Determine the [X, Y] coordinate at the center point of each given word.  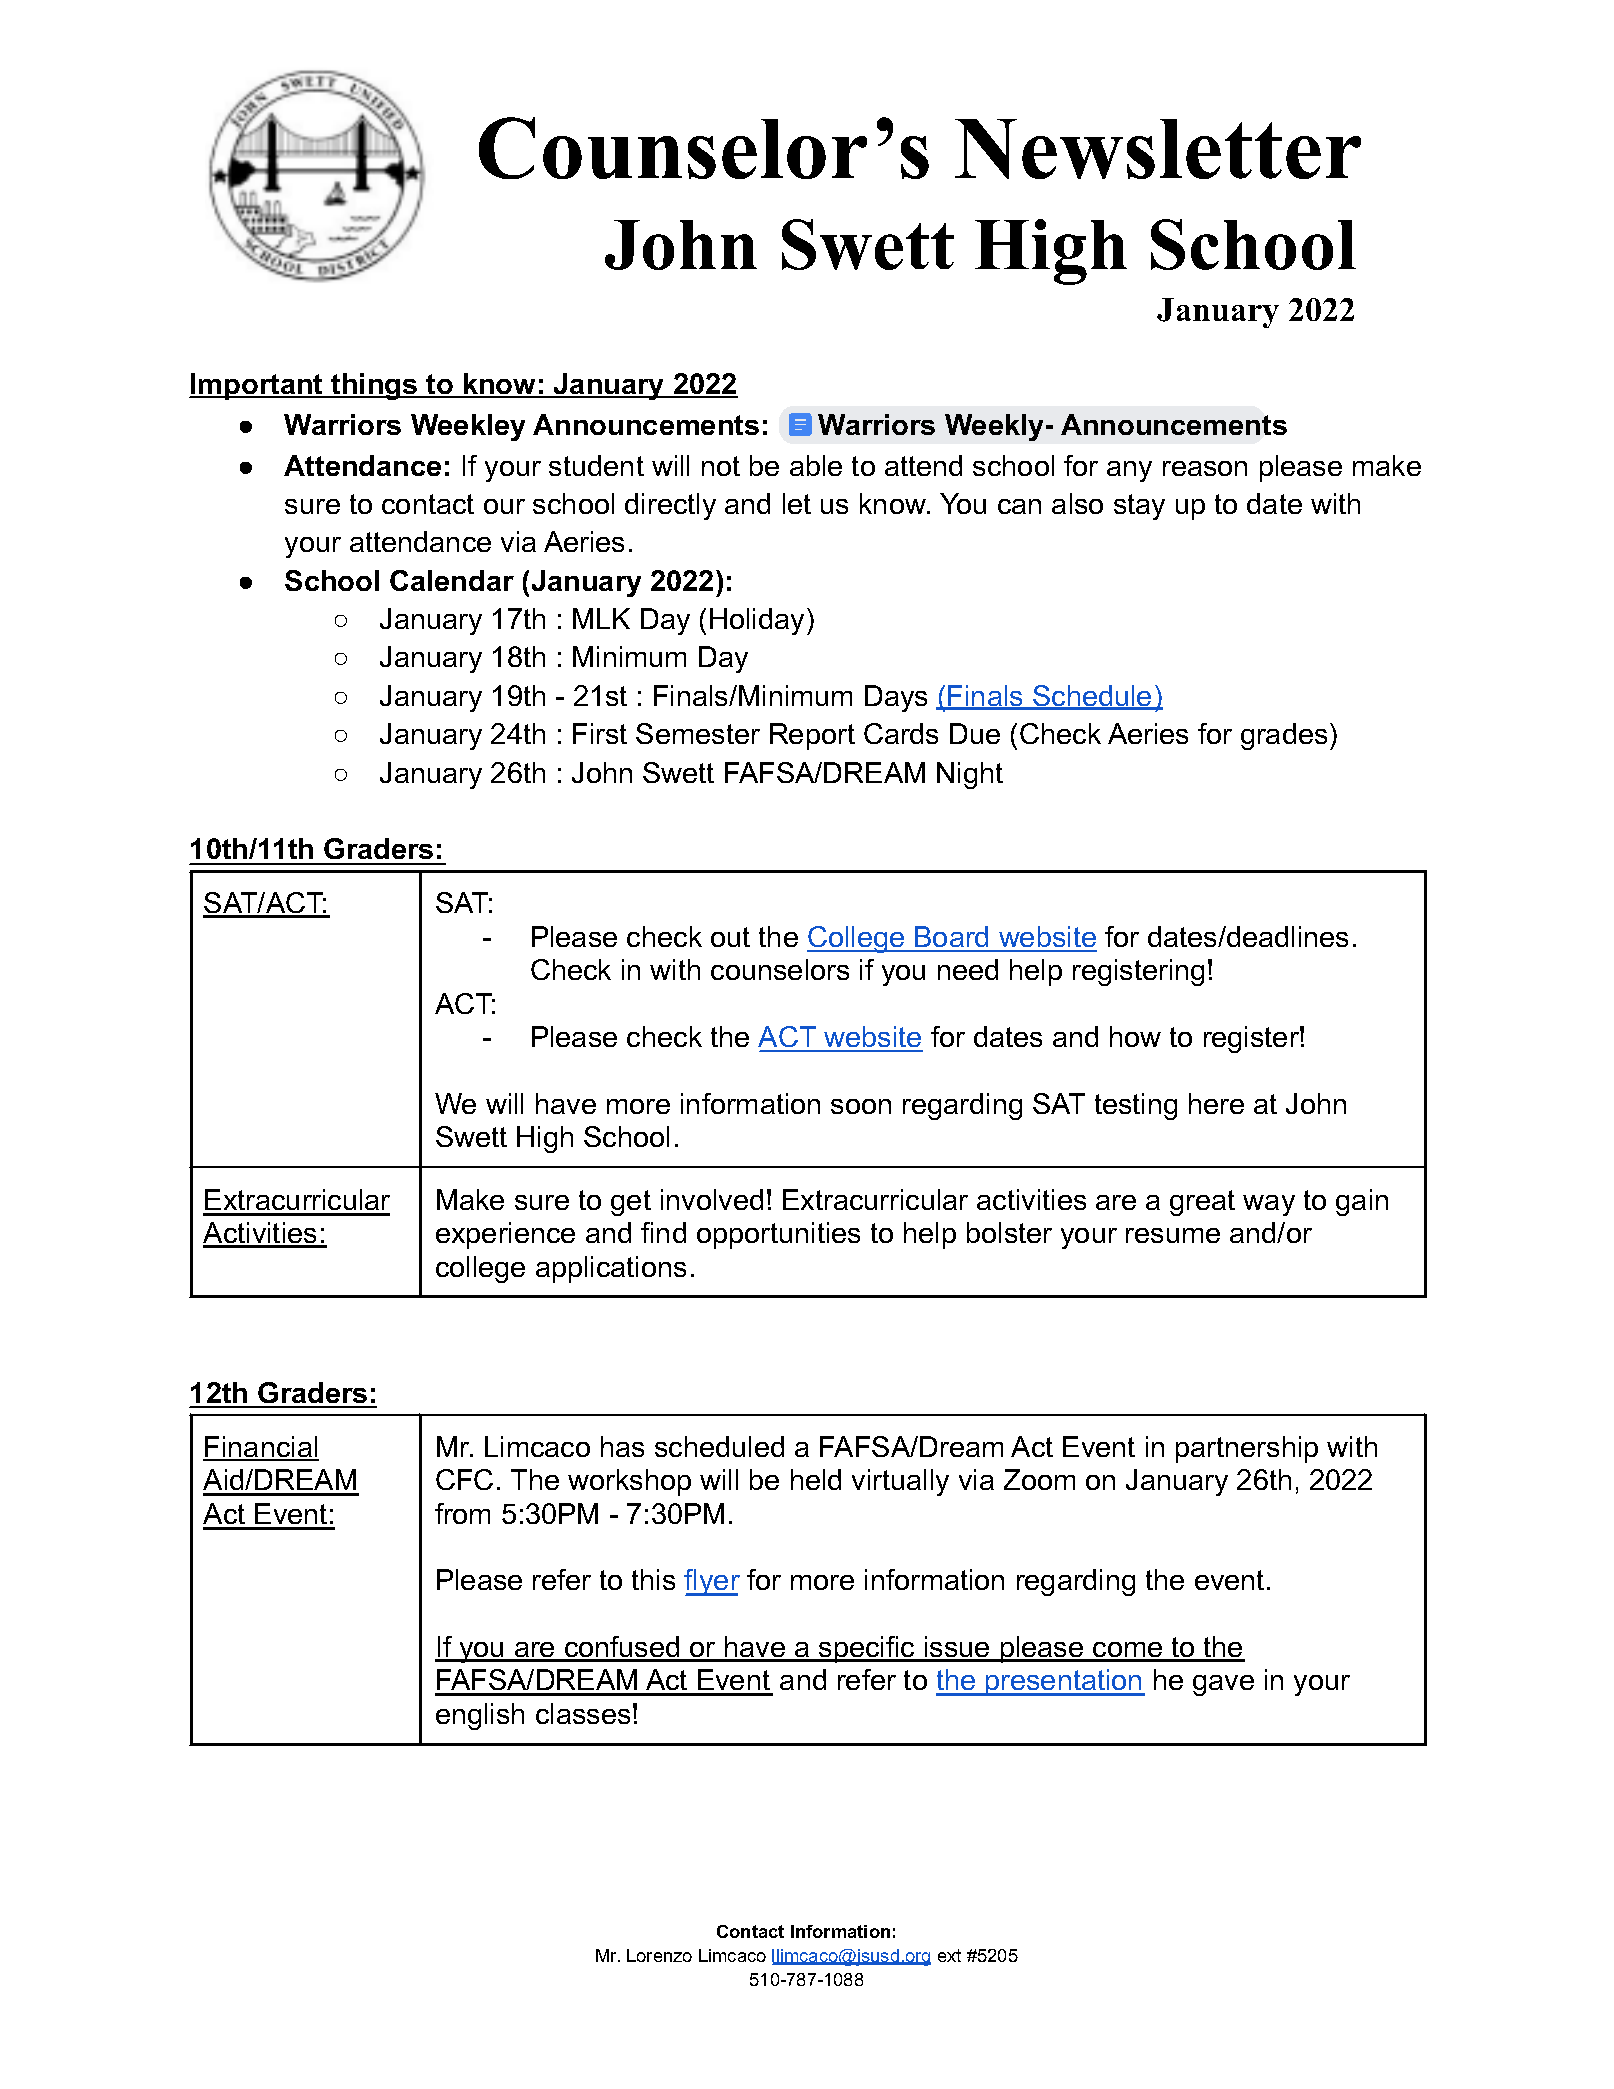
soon [861, 1106]
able [816, 465]
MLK [601, 618]
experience [505, 1235]
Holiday [757, 621]
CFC [464, 1479]
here [1216, 1103]
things [375, 386]
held [816, 1479]
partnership [1247, 1449]
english [480, 1716]
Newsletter [1158, 149]
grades [1284, 736]
